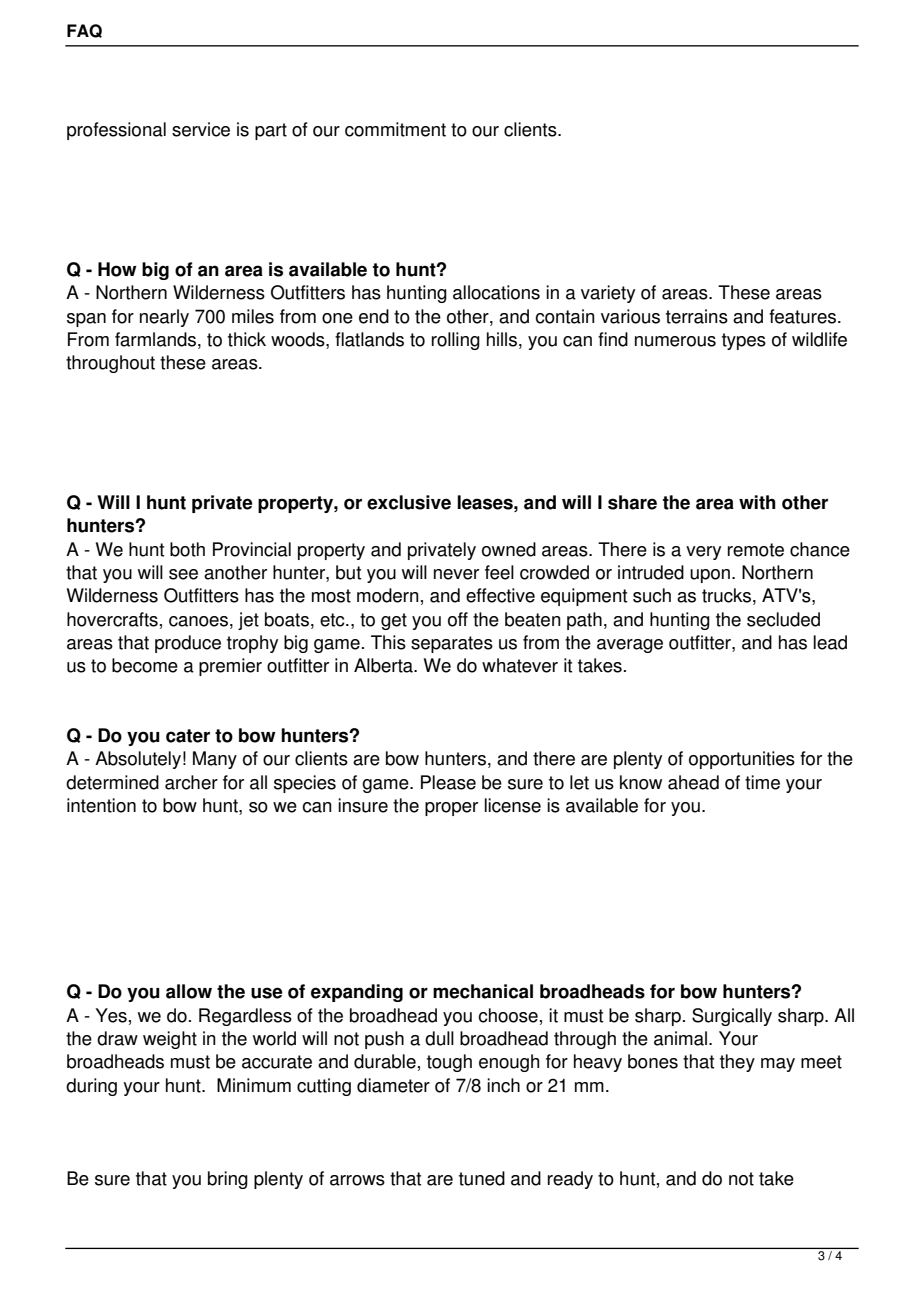 This image has width=924, height=1308. Describe the element at coordinates (496, 292) in the image. I see `allocations` at that location.
